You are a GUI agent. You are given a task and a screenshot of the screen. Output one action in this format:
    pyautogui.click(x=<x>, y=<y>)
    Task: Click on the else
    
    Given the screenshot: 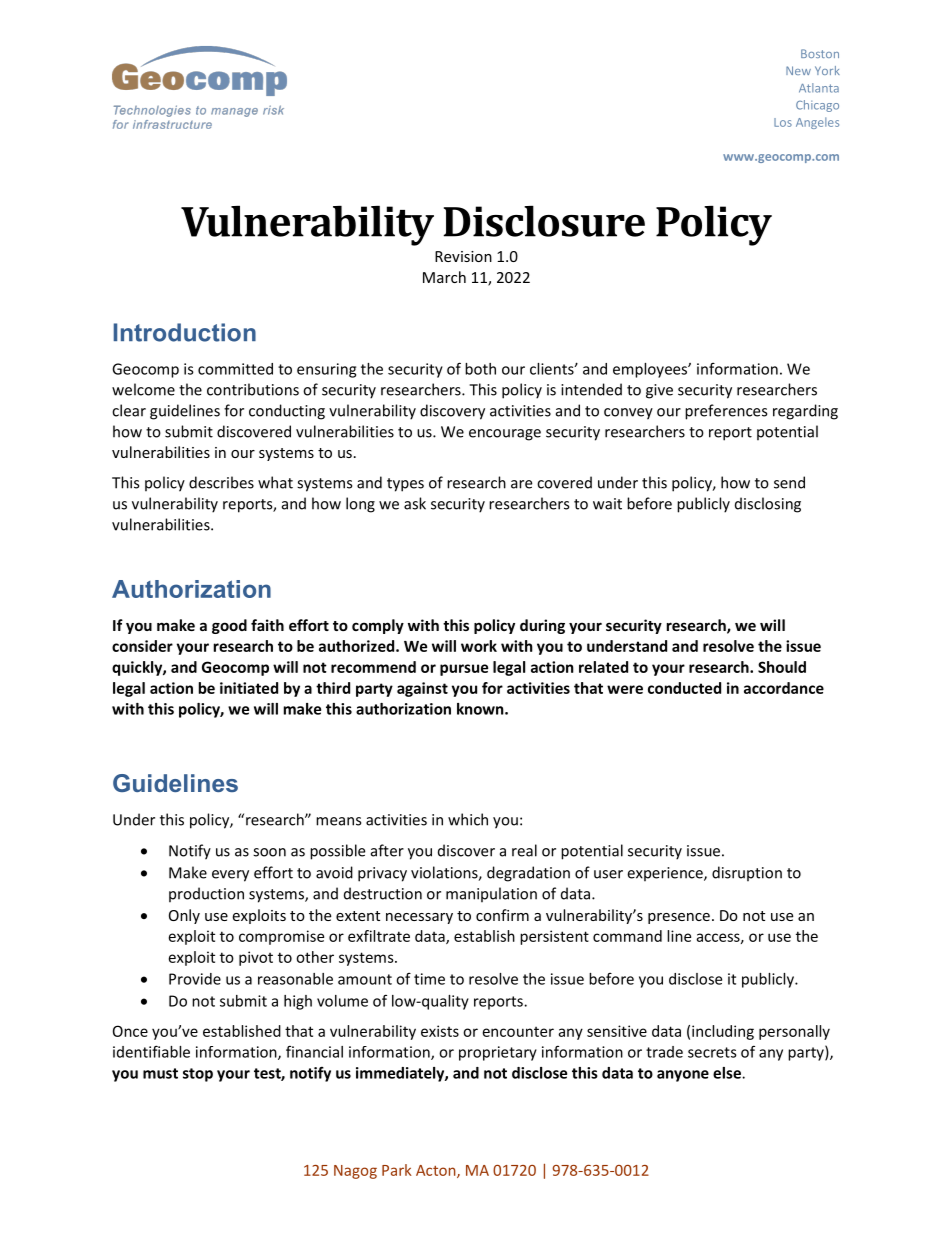 What is the action you would take?
    pyautogui.click(x=728, y=1073)
